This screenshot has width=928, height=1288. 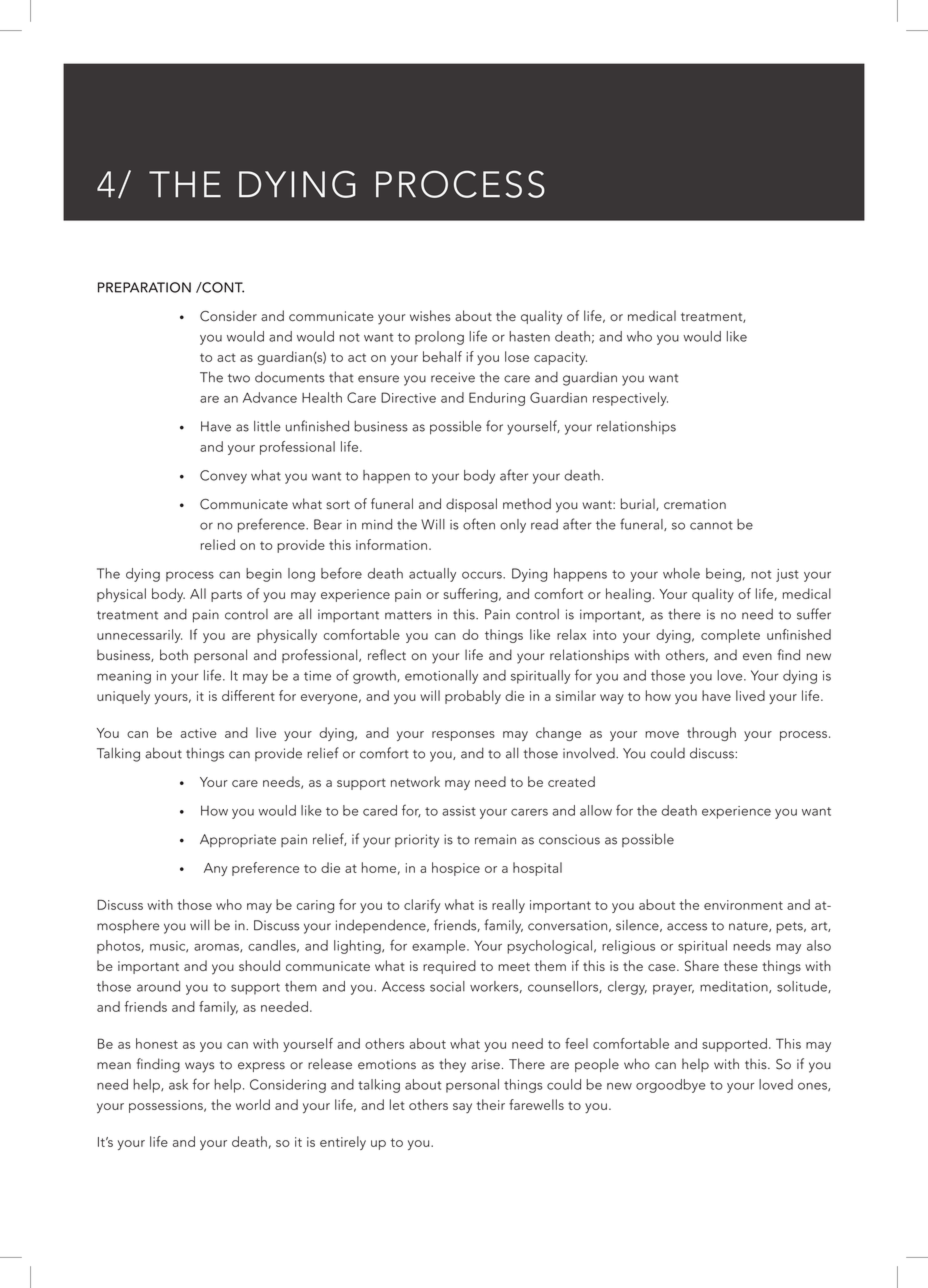 What do you see at coordinates (144, 287) in the screenshot?
I see `PREPARATION` at bounding box center [144, 287].
